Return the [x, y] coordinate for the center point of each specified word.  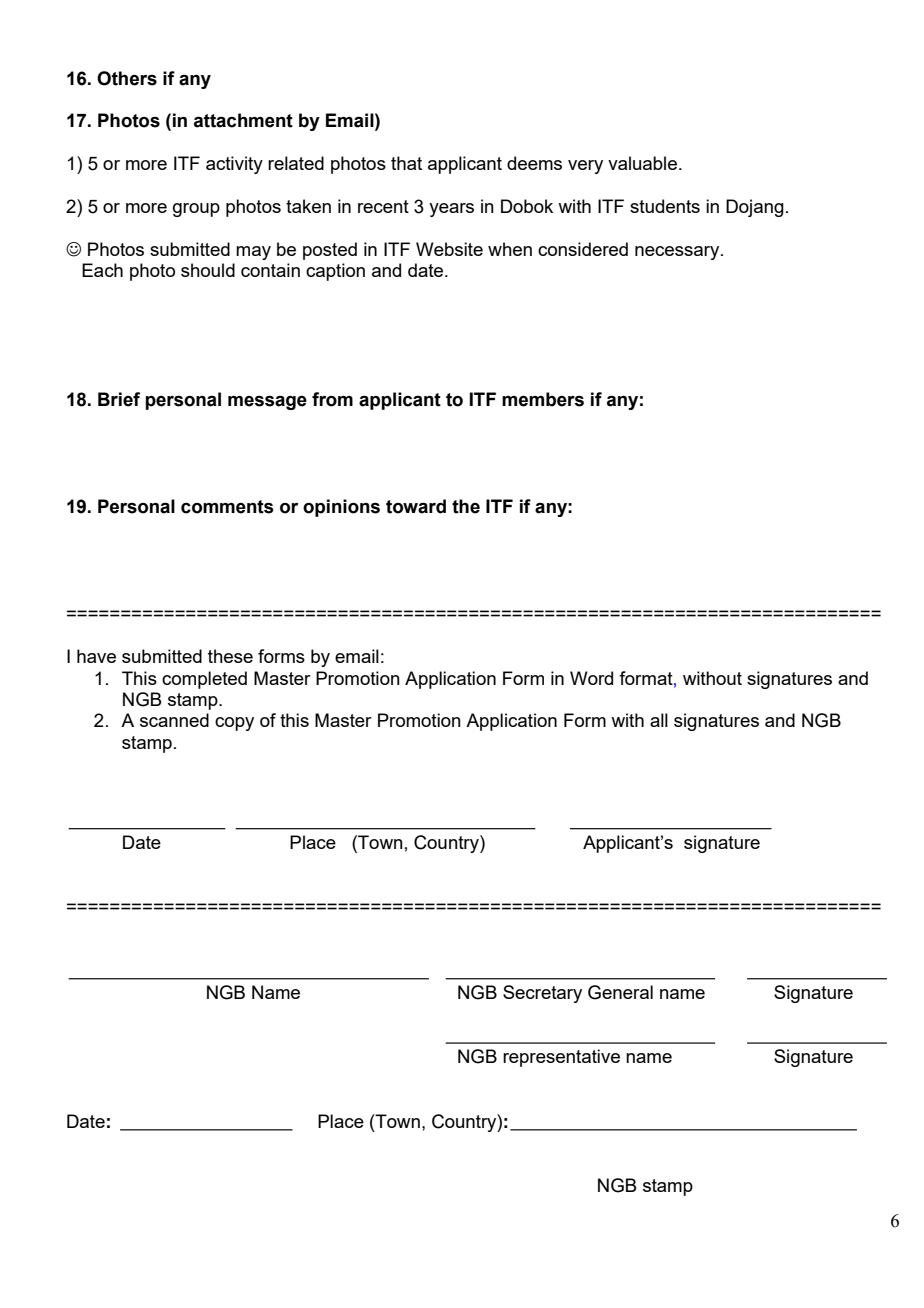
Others [127, 78]
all [659, 720]
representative [561, 1058]
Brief [119, 399]
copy [234, 724]
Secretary [542, 994]
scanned [174, 720]
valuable [642, 163]
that [406, 163]
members [543, 399]
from [332, 399]
